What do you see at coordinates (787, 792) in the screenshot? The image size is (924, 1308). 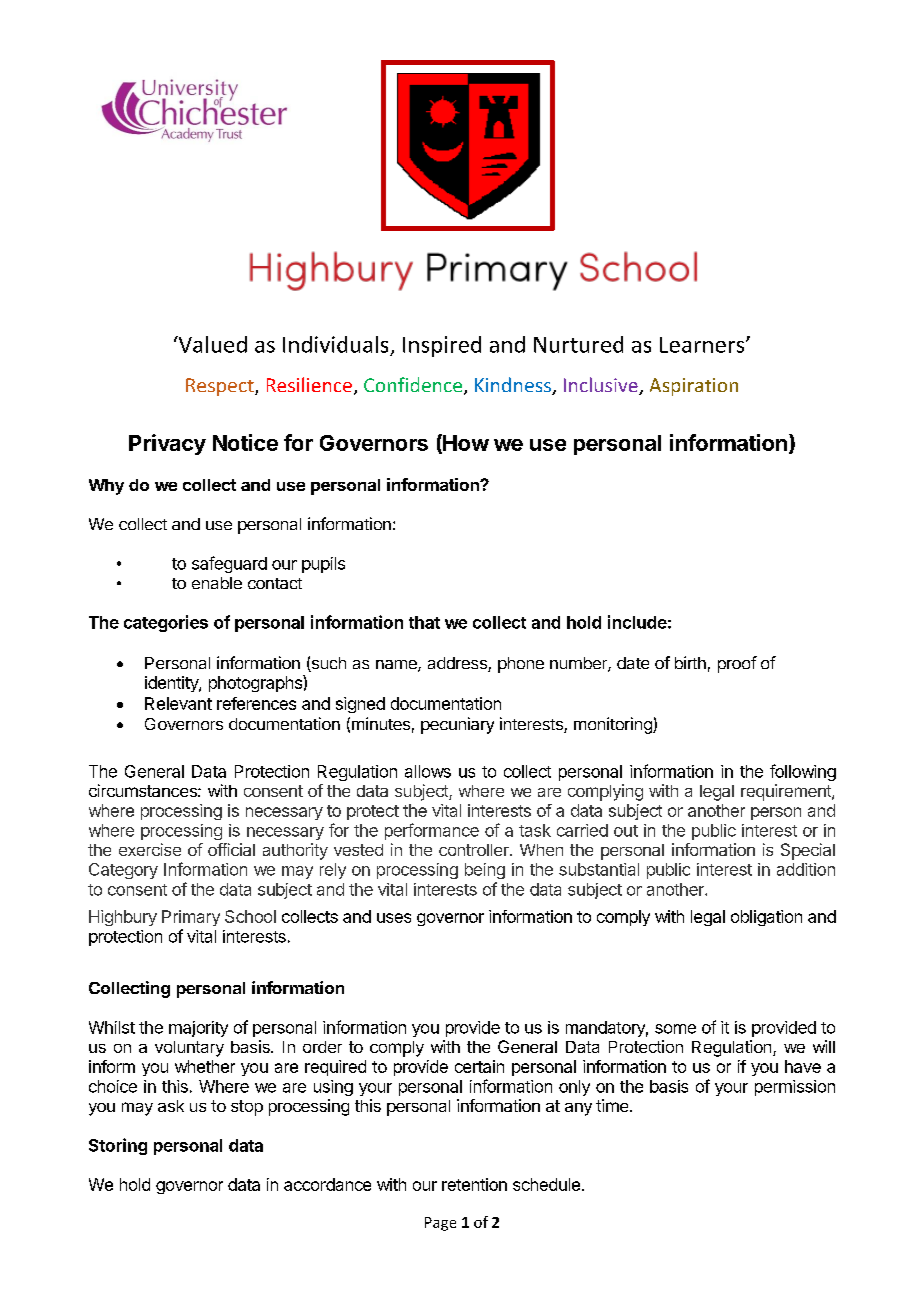 I see `requirement` at bounding box center [787, 792].
